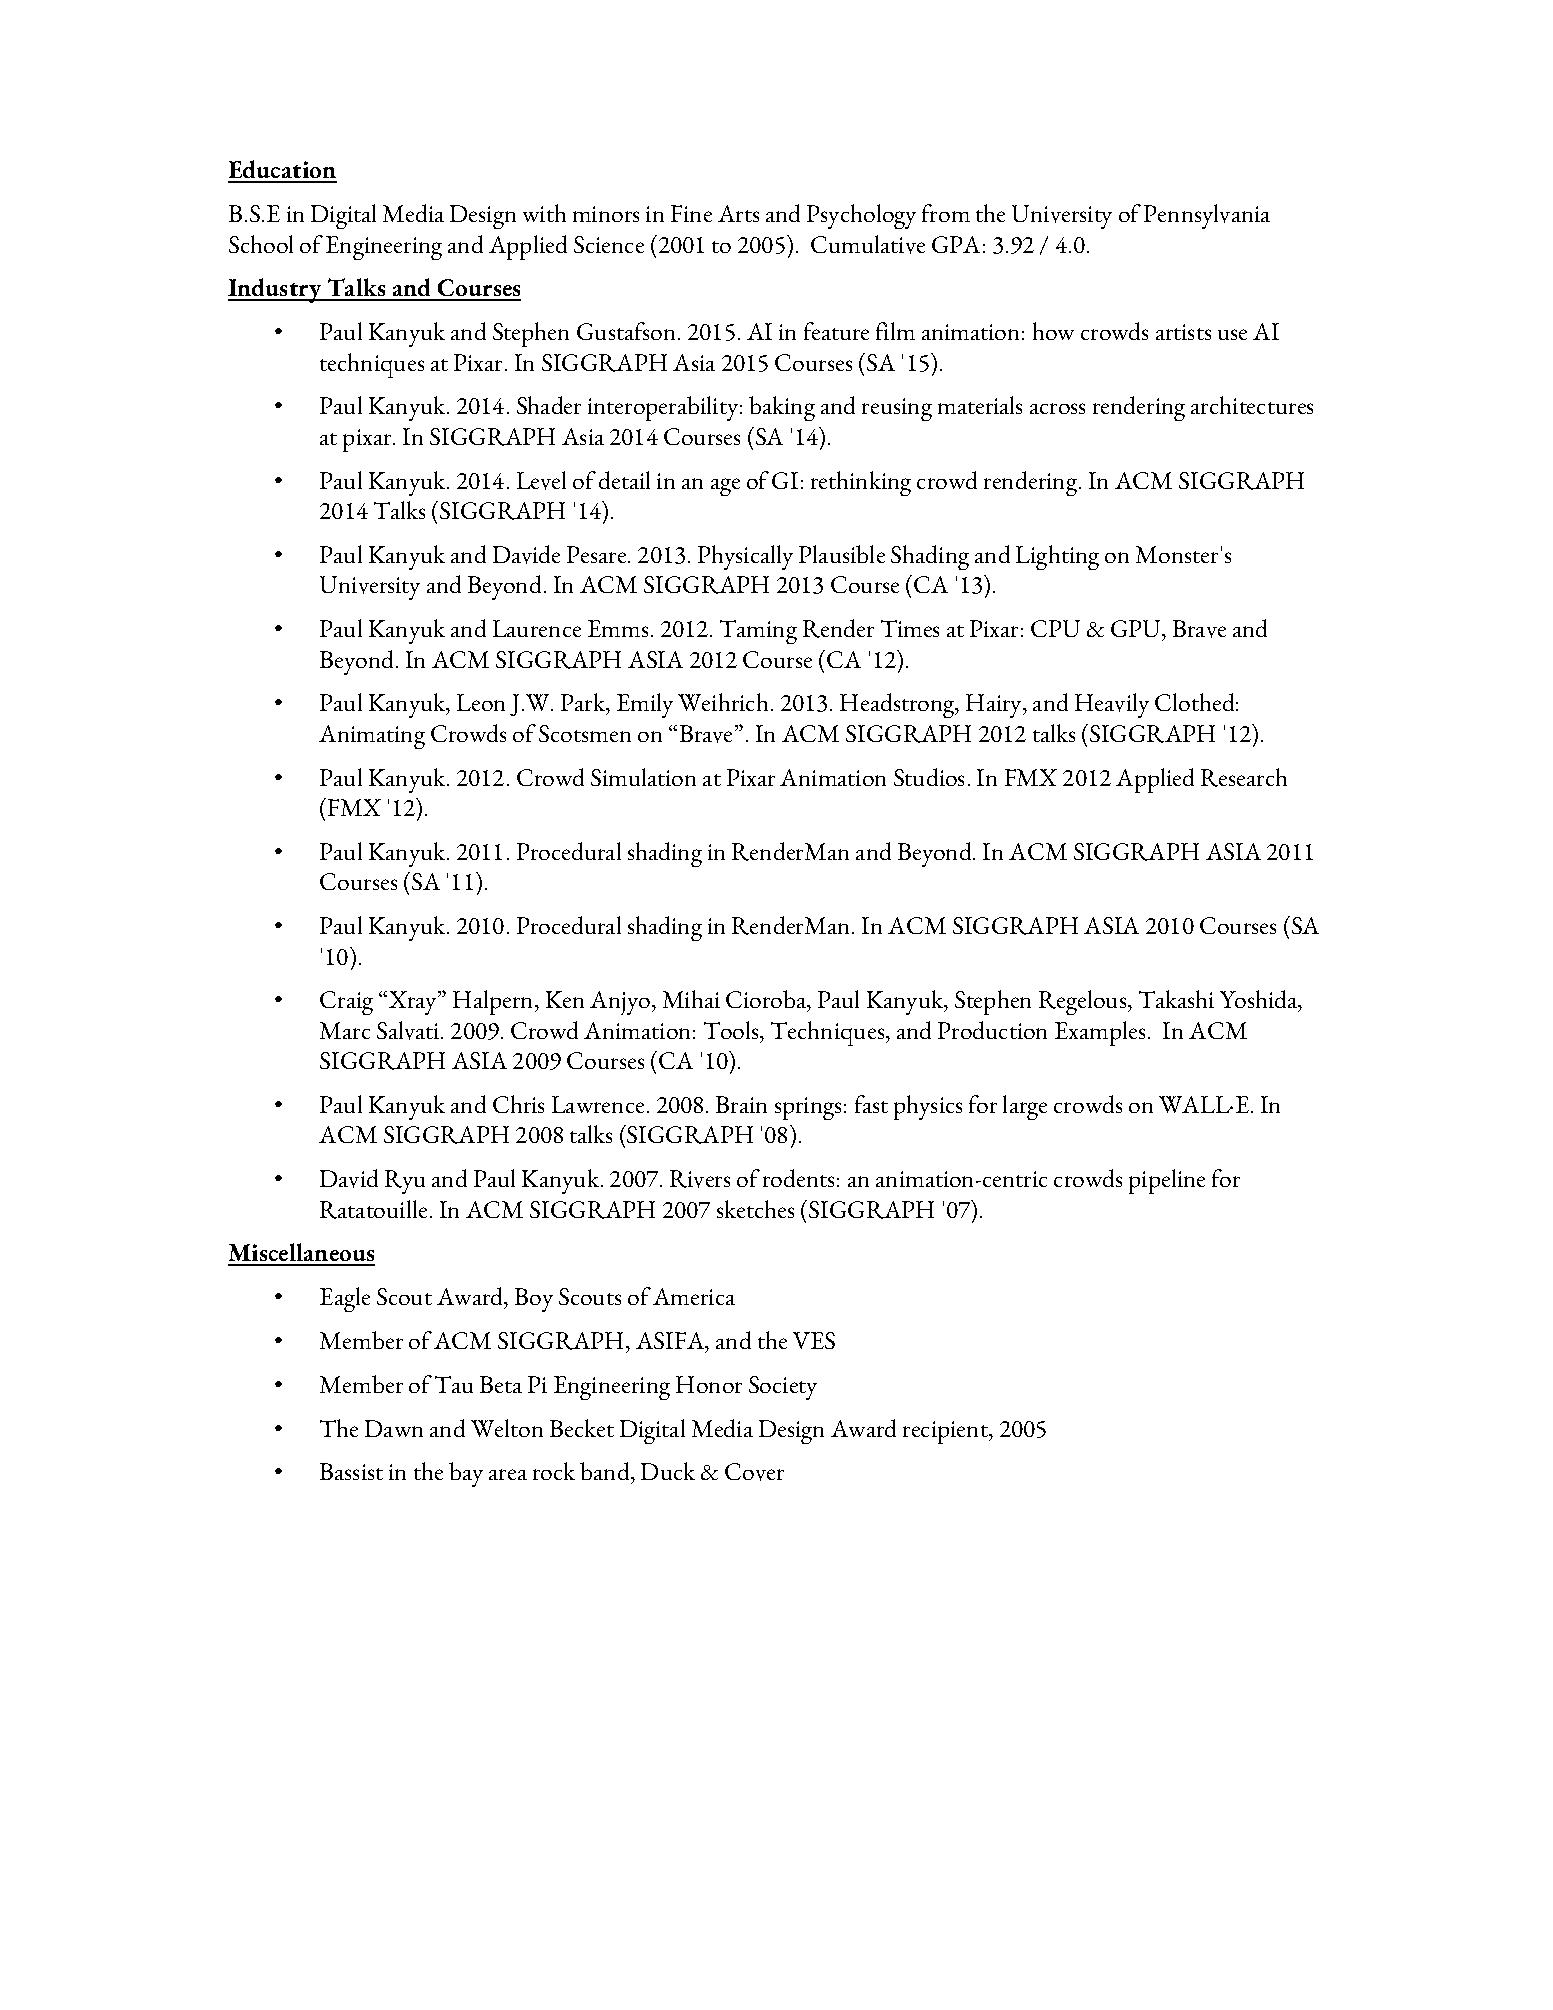  I want to click on age, so click(725, 487).
